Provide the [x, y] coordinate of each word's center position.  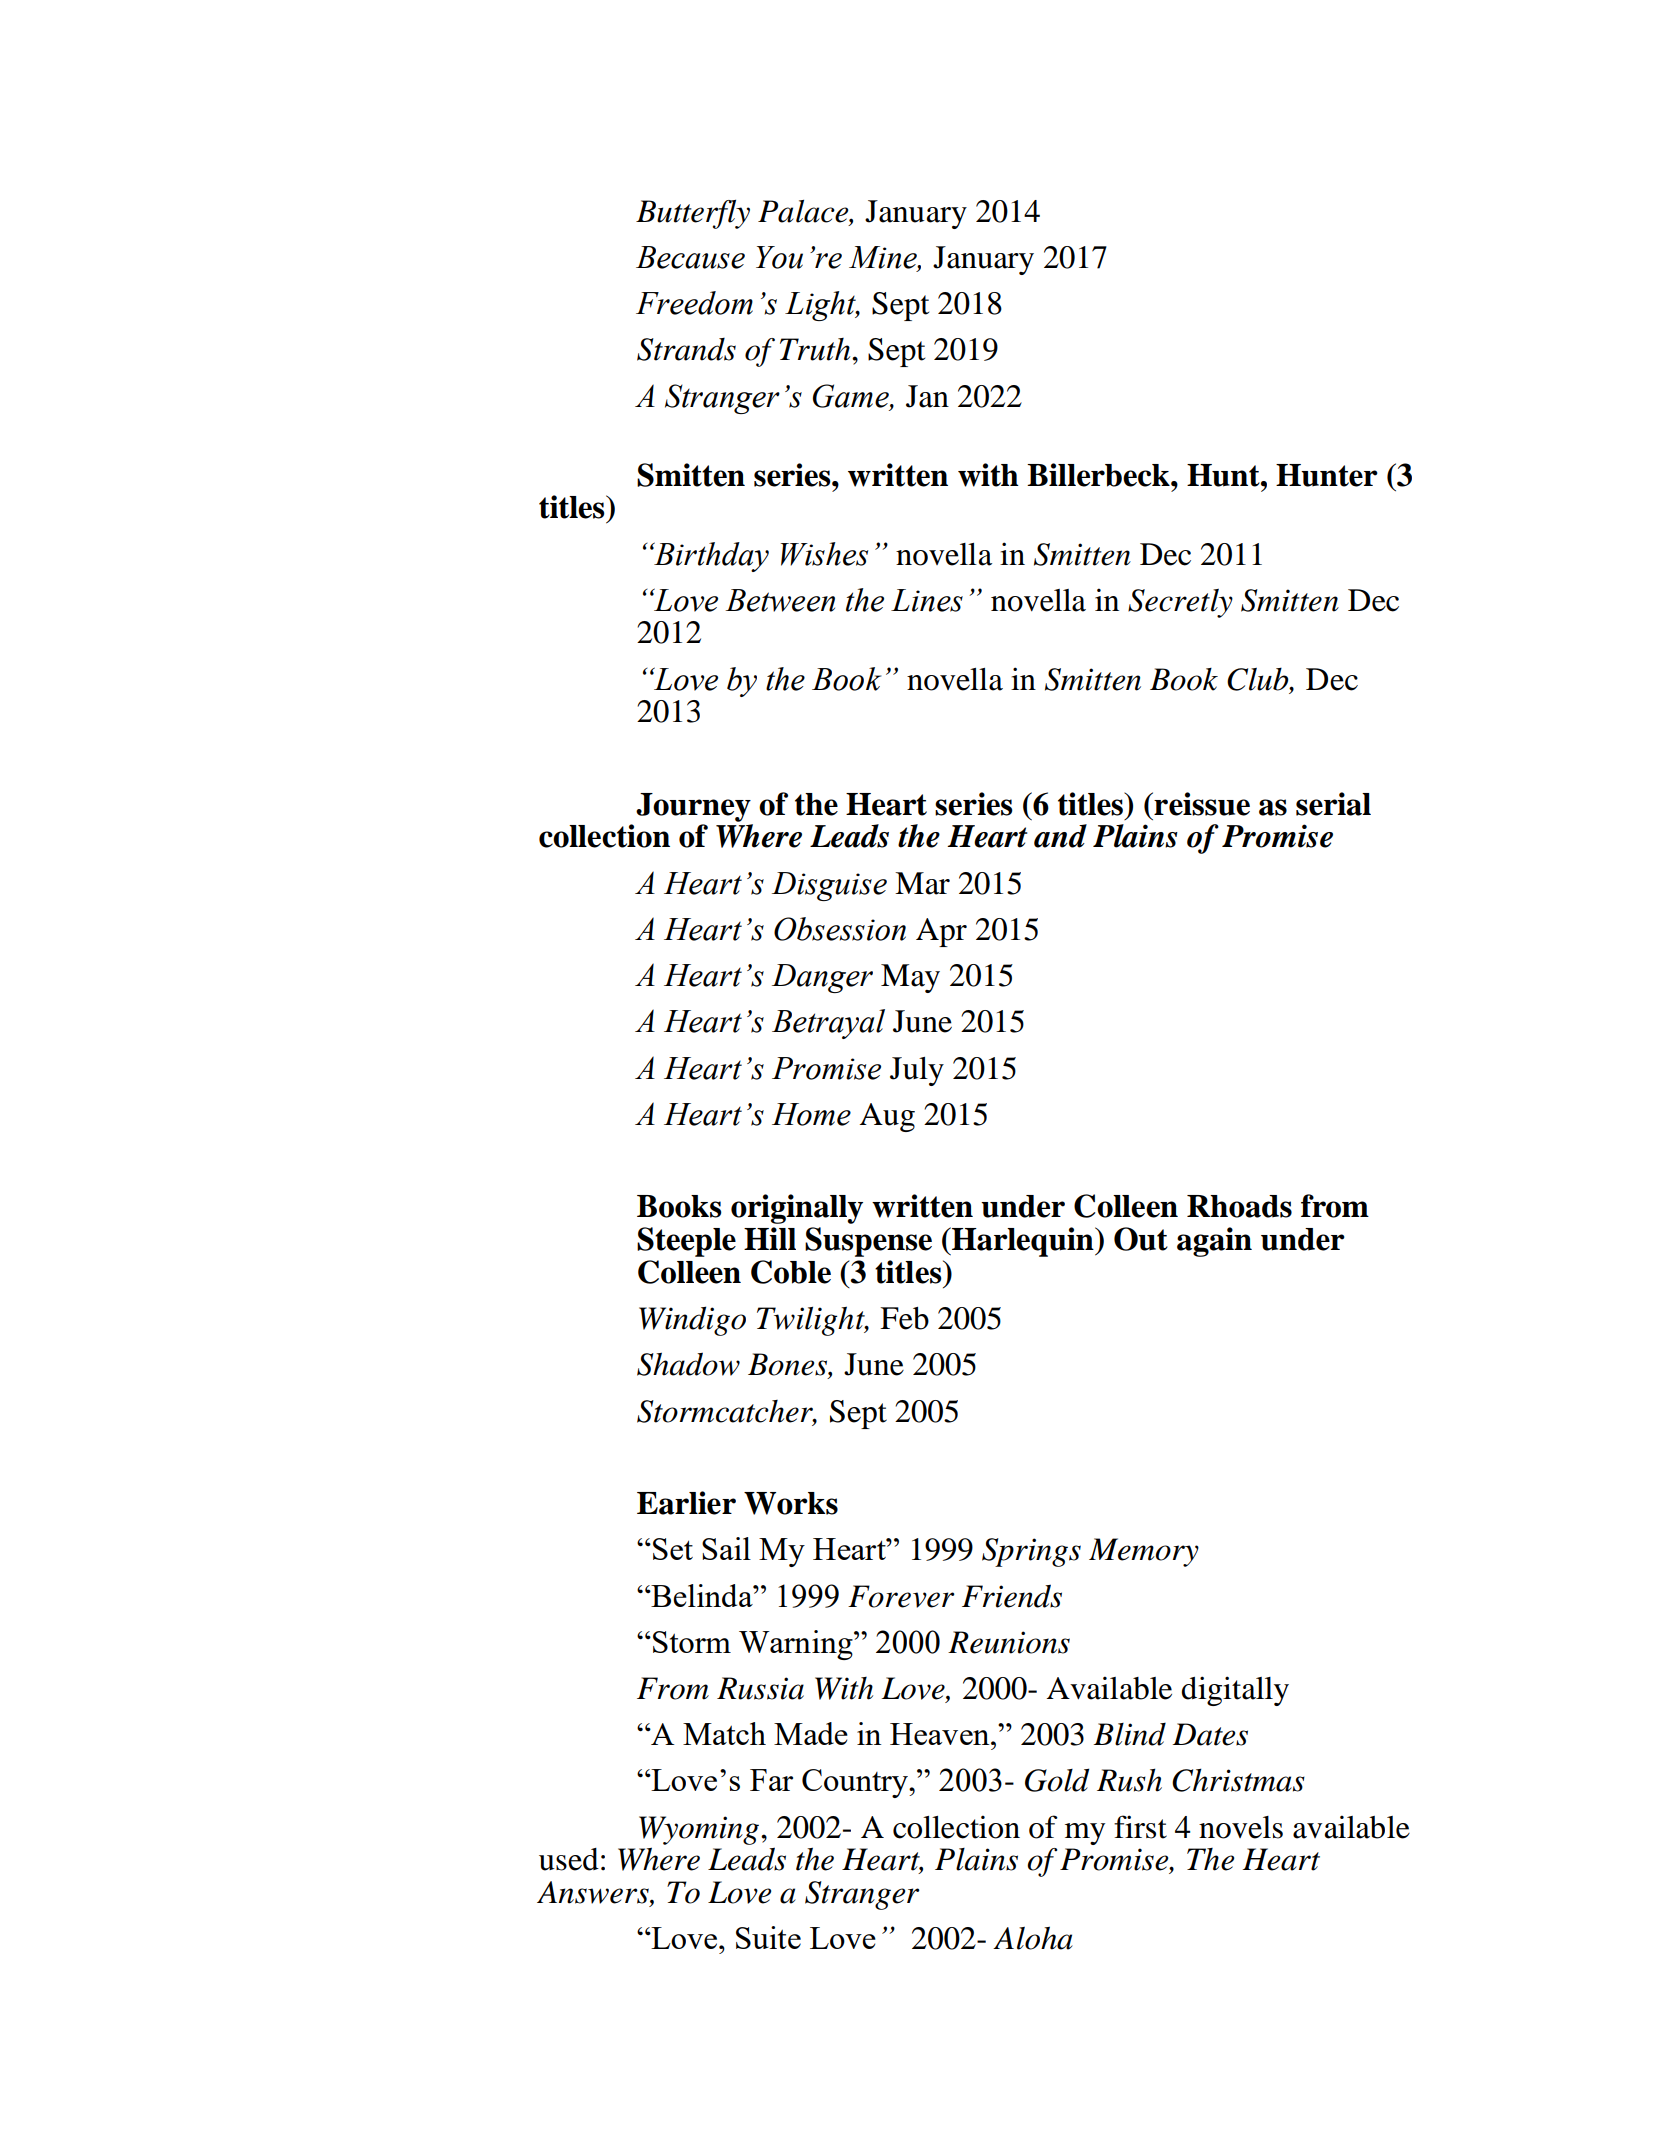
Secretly [1180, 603]
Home [811, 1114]
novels [1241, 1827]
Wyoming [700, 1830]
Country [856, 1783]
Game [852, 397]
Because [690, 257]
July [917, 1071]
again [1214, 1242]
